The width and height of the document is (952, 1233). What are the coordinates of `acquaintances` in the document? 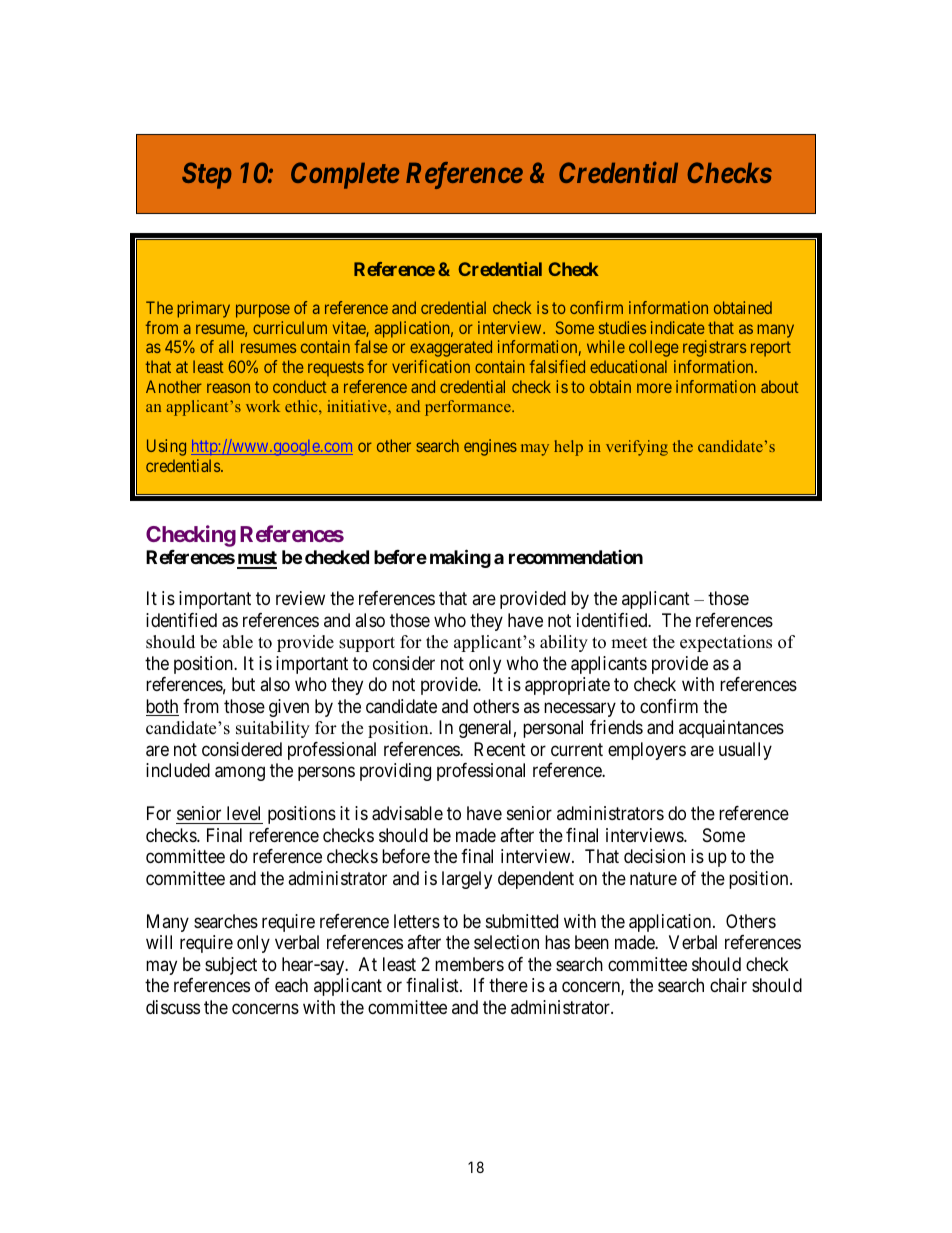 It's located at (731, 729).
